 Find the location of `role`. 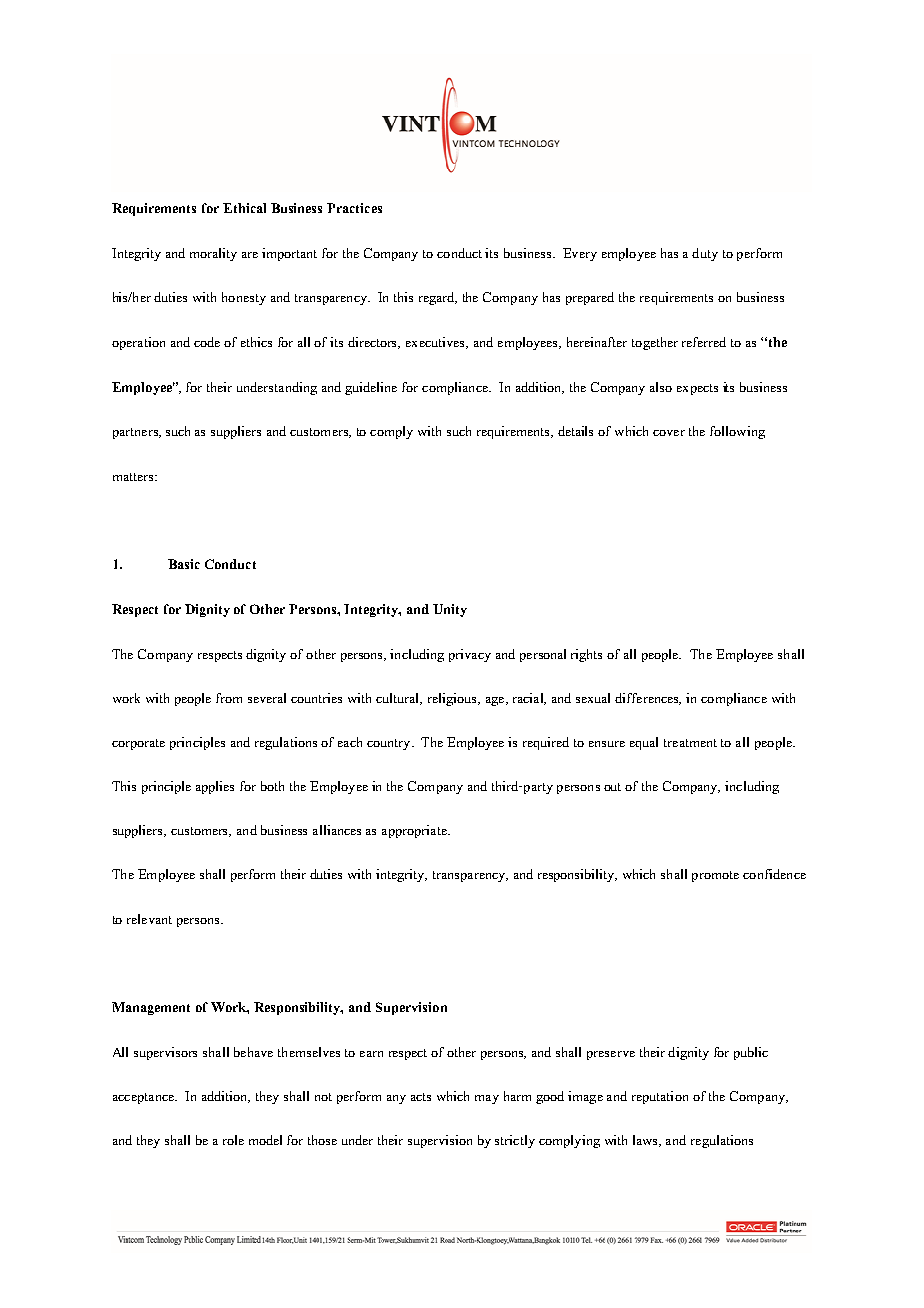

role is located at coordinates (233, 1140).
